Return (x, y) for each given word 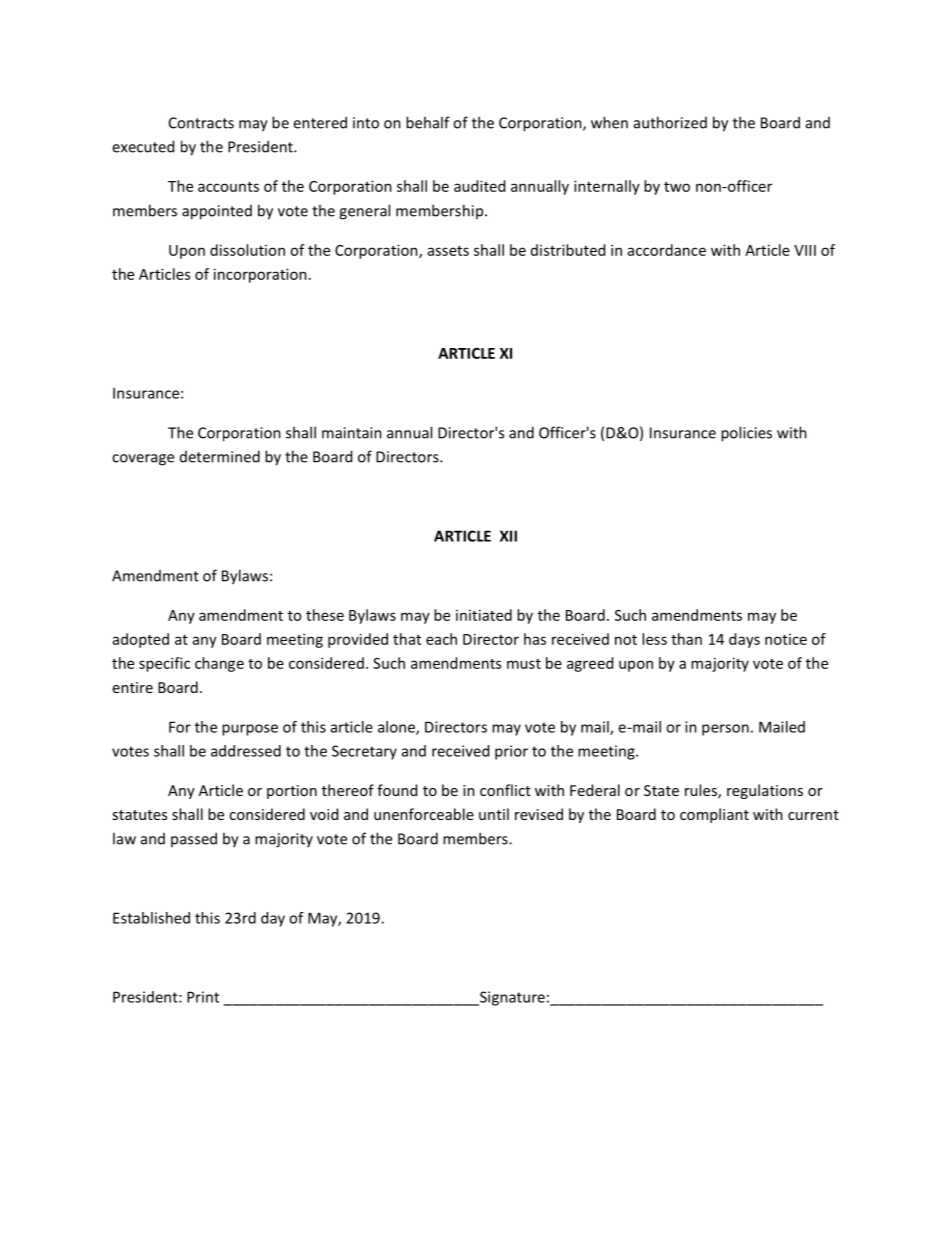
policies (746, 434)
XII (508, 536)
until (494, 814)
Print (203, 997)
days (744, 640)
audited (479, 186)
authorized (670, 122)
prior (511, 752)
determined (220, 456)
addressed (246, 751)
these (325, 615)
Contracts (201, 123)
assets (448, 251)
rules (702, 791)
